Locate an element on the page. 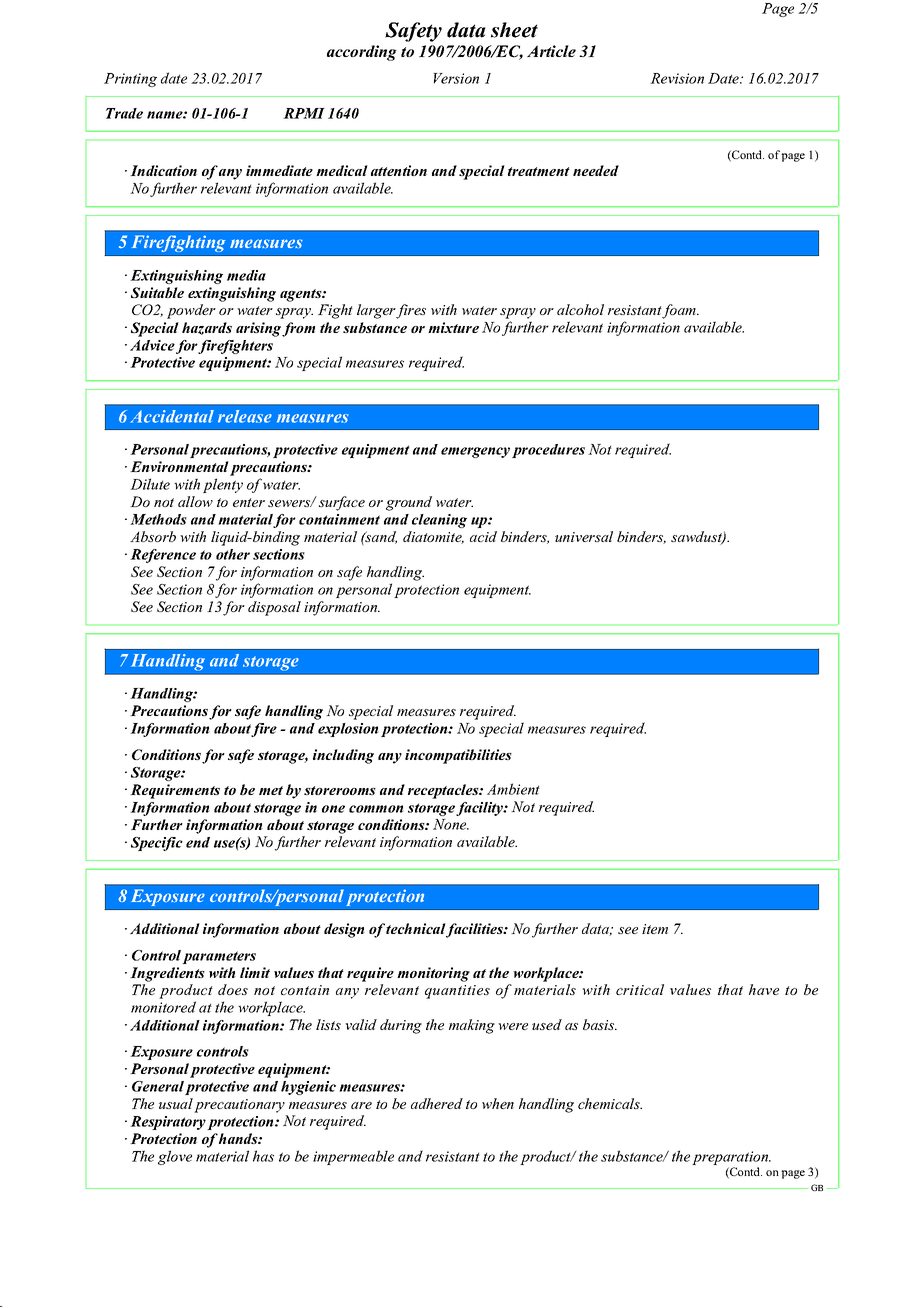  Version is located at coordinates (456, 78).
